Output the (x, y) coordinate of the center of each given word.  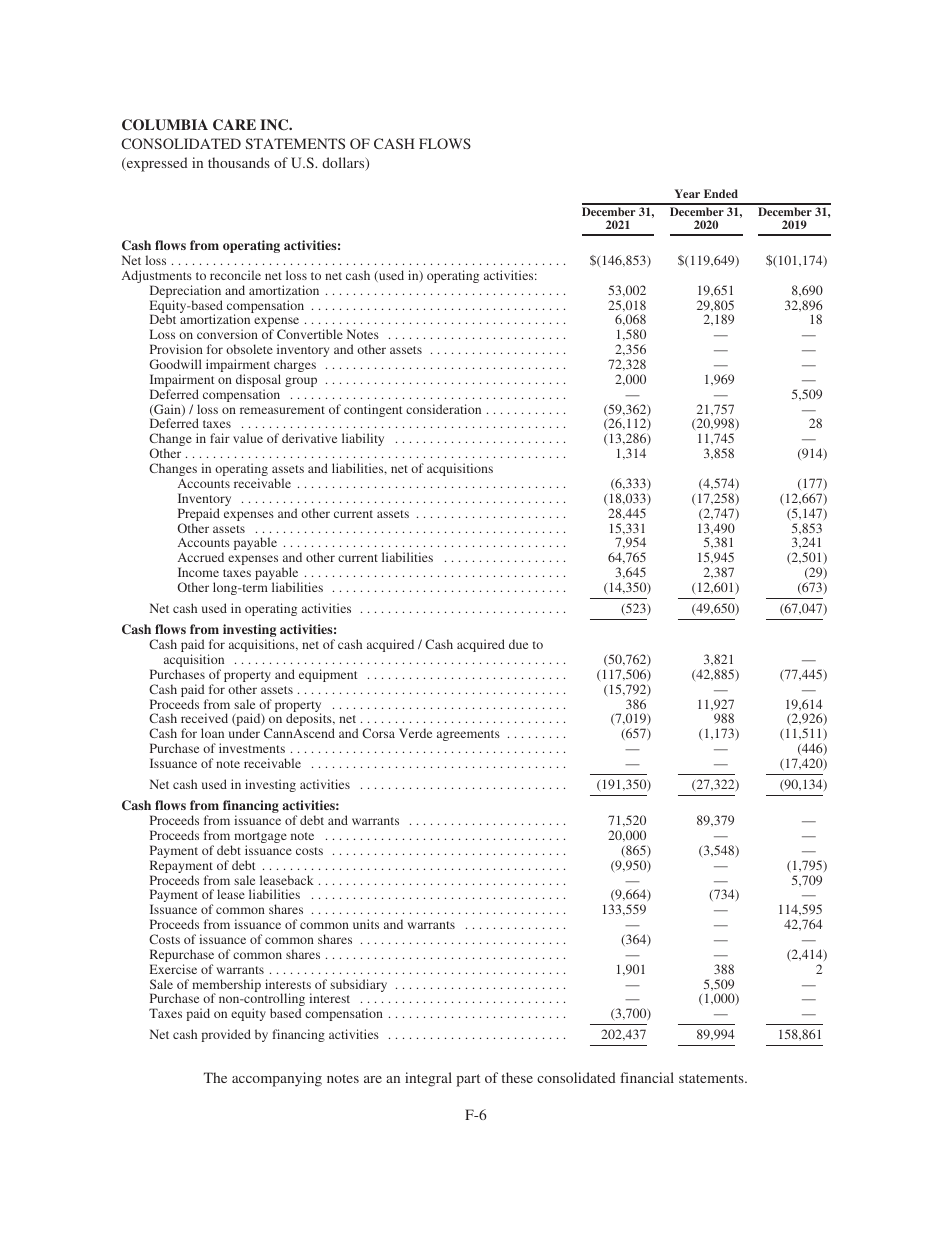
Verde (415, 733)
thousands (239, 162)
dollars (344, 164)
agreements (468, 735)
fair (220, 438)
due (518, 644)
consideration (443, 409)
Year (687, 193)
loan (212, 733)
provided (226, 1035)
